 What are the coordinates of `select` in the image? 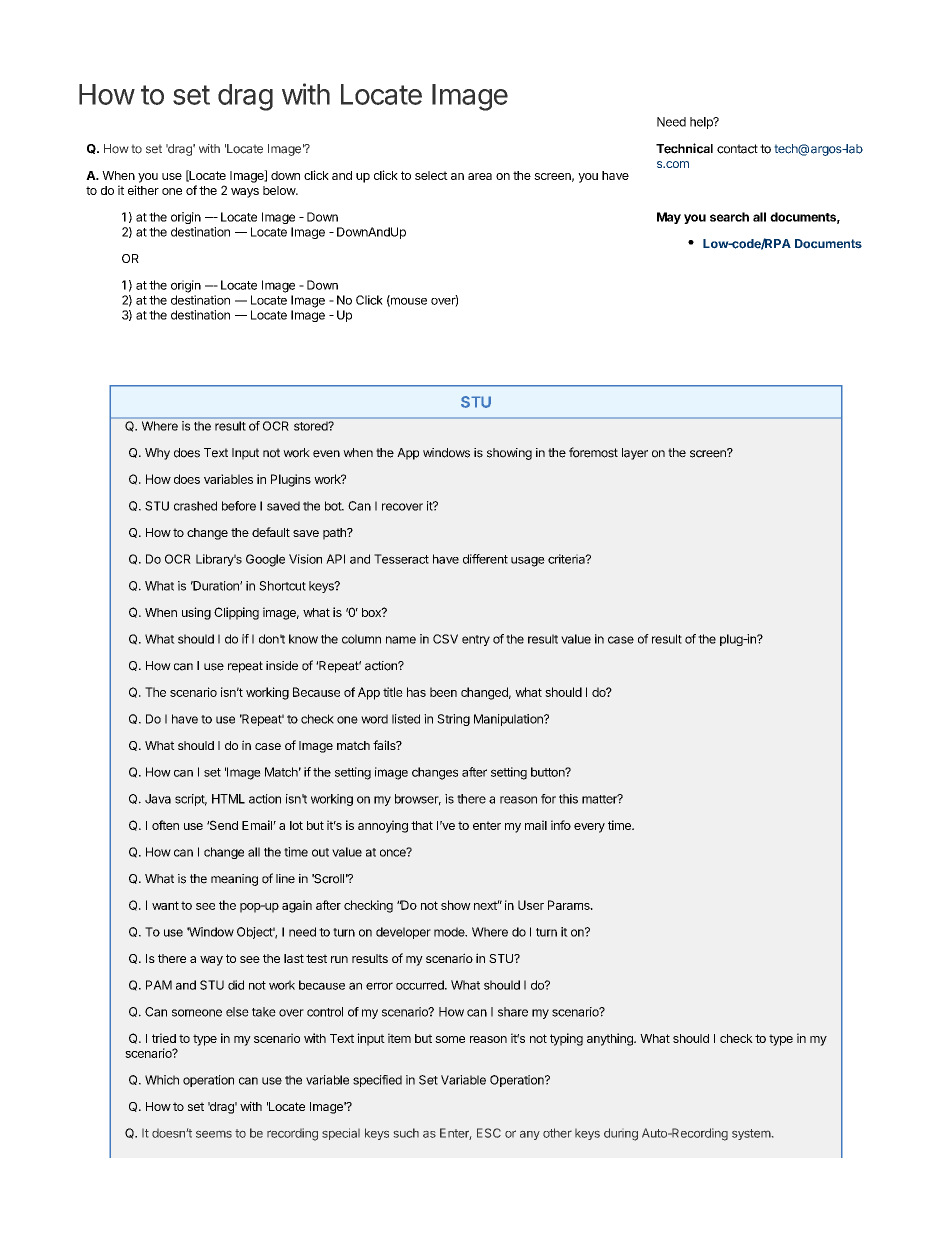 It's located at (431, 175).
